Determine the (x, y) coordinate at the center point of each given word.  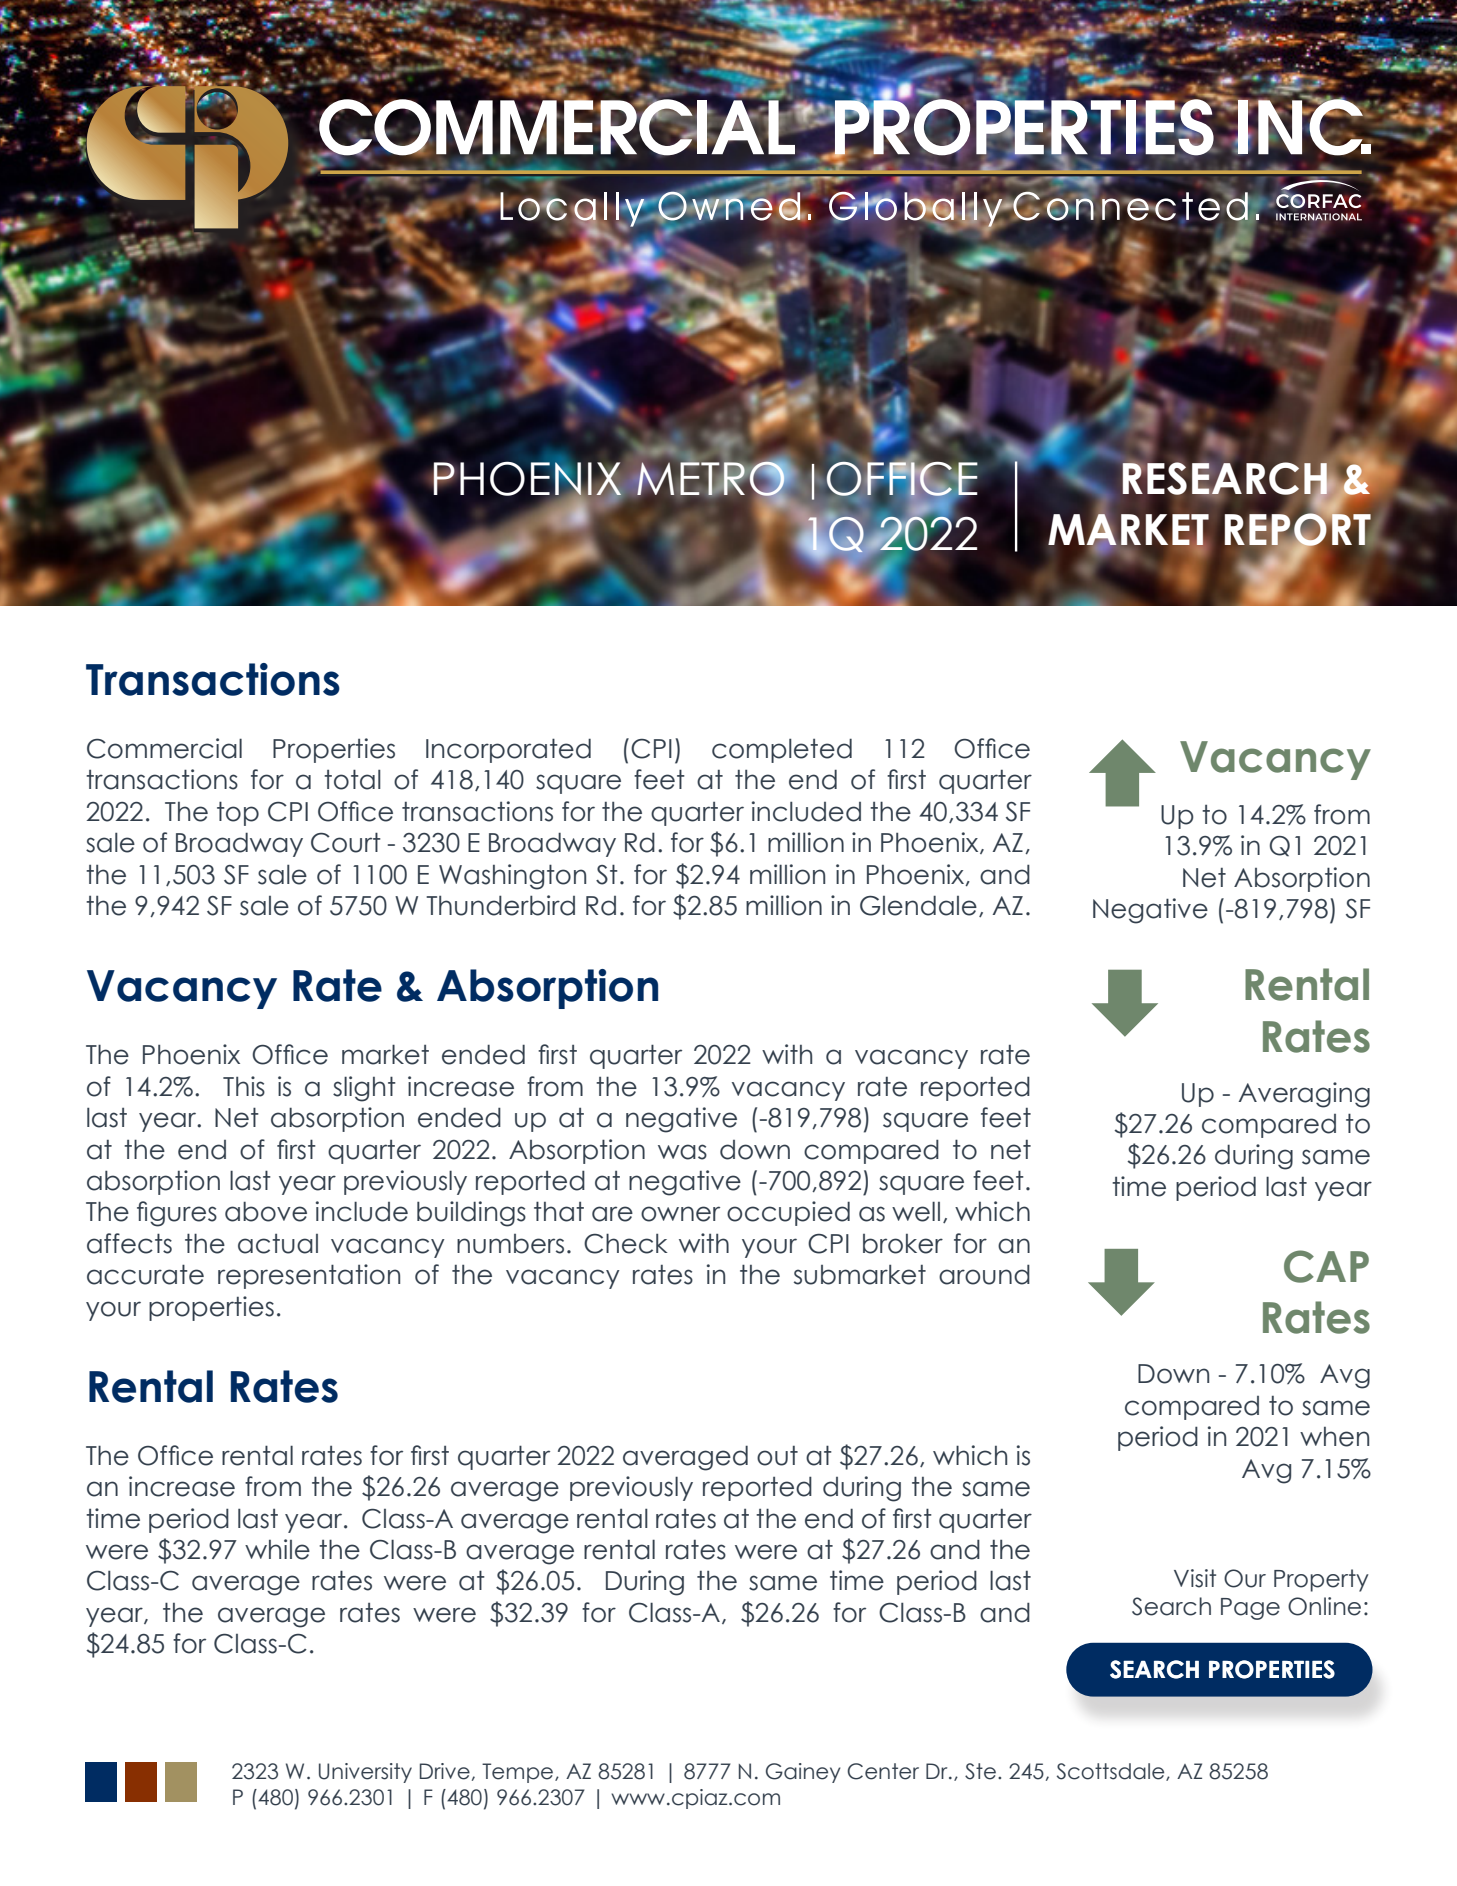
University (365, 1773)
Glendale (918, 905)
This (244, 1086)
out (777, 1456)
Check (626, 1243)
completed (782, 750)
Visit (1195, 1578)
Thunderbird (500, 905)
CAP (1326, 1266)
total (352, 779)
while (277, 1549)
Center (883, 1771)
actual (278, 1244)
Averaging (1304, 1095)
